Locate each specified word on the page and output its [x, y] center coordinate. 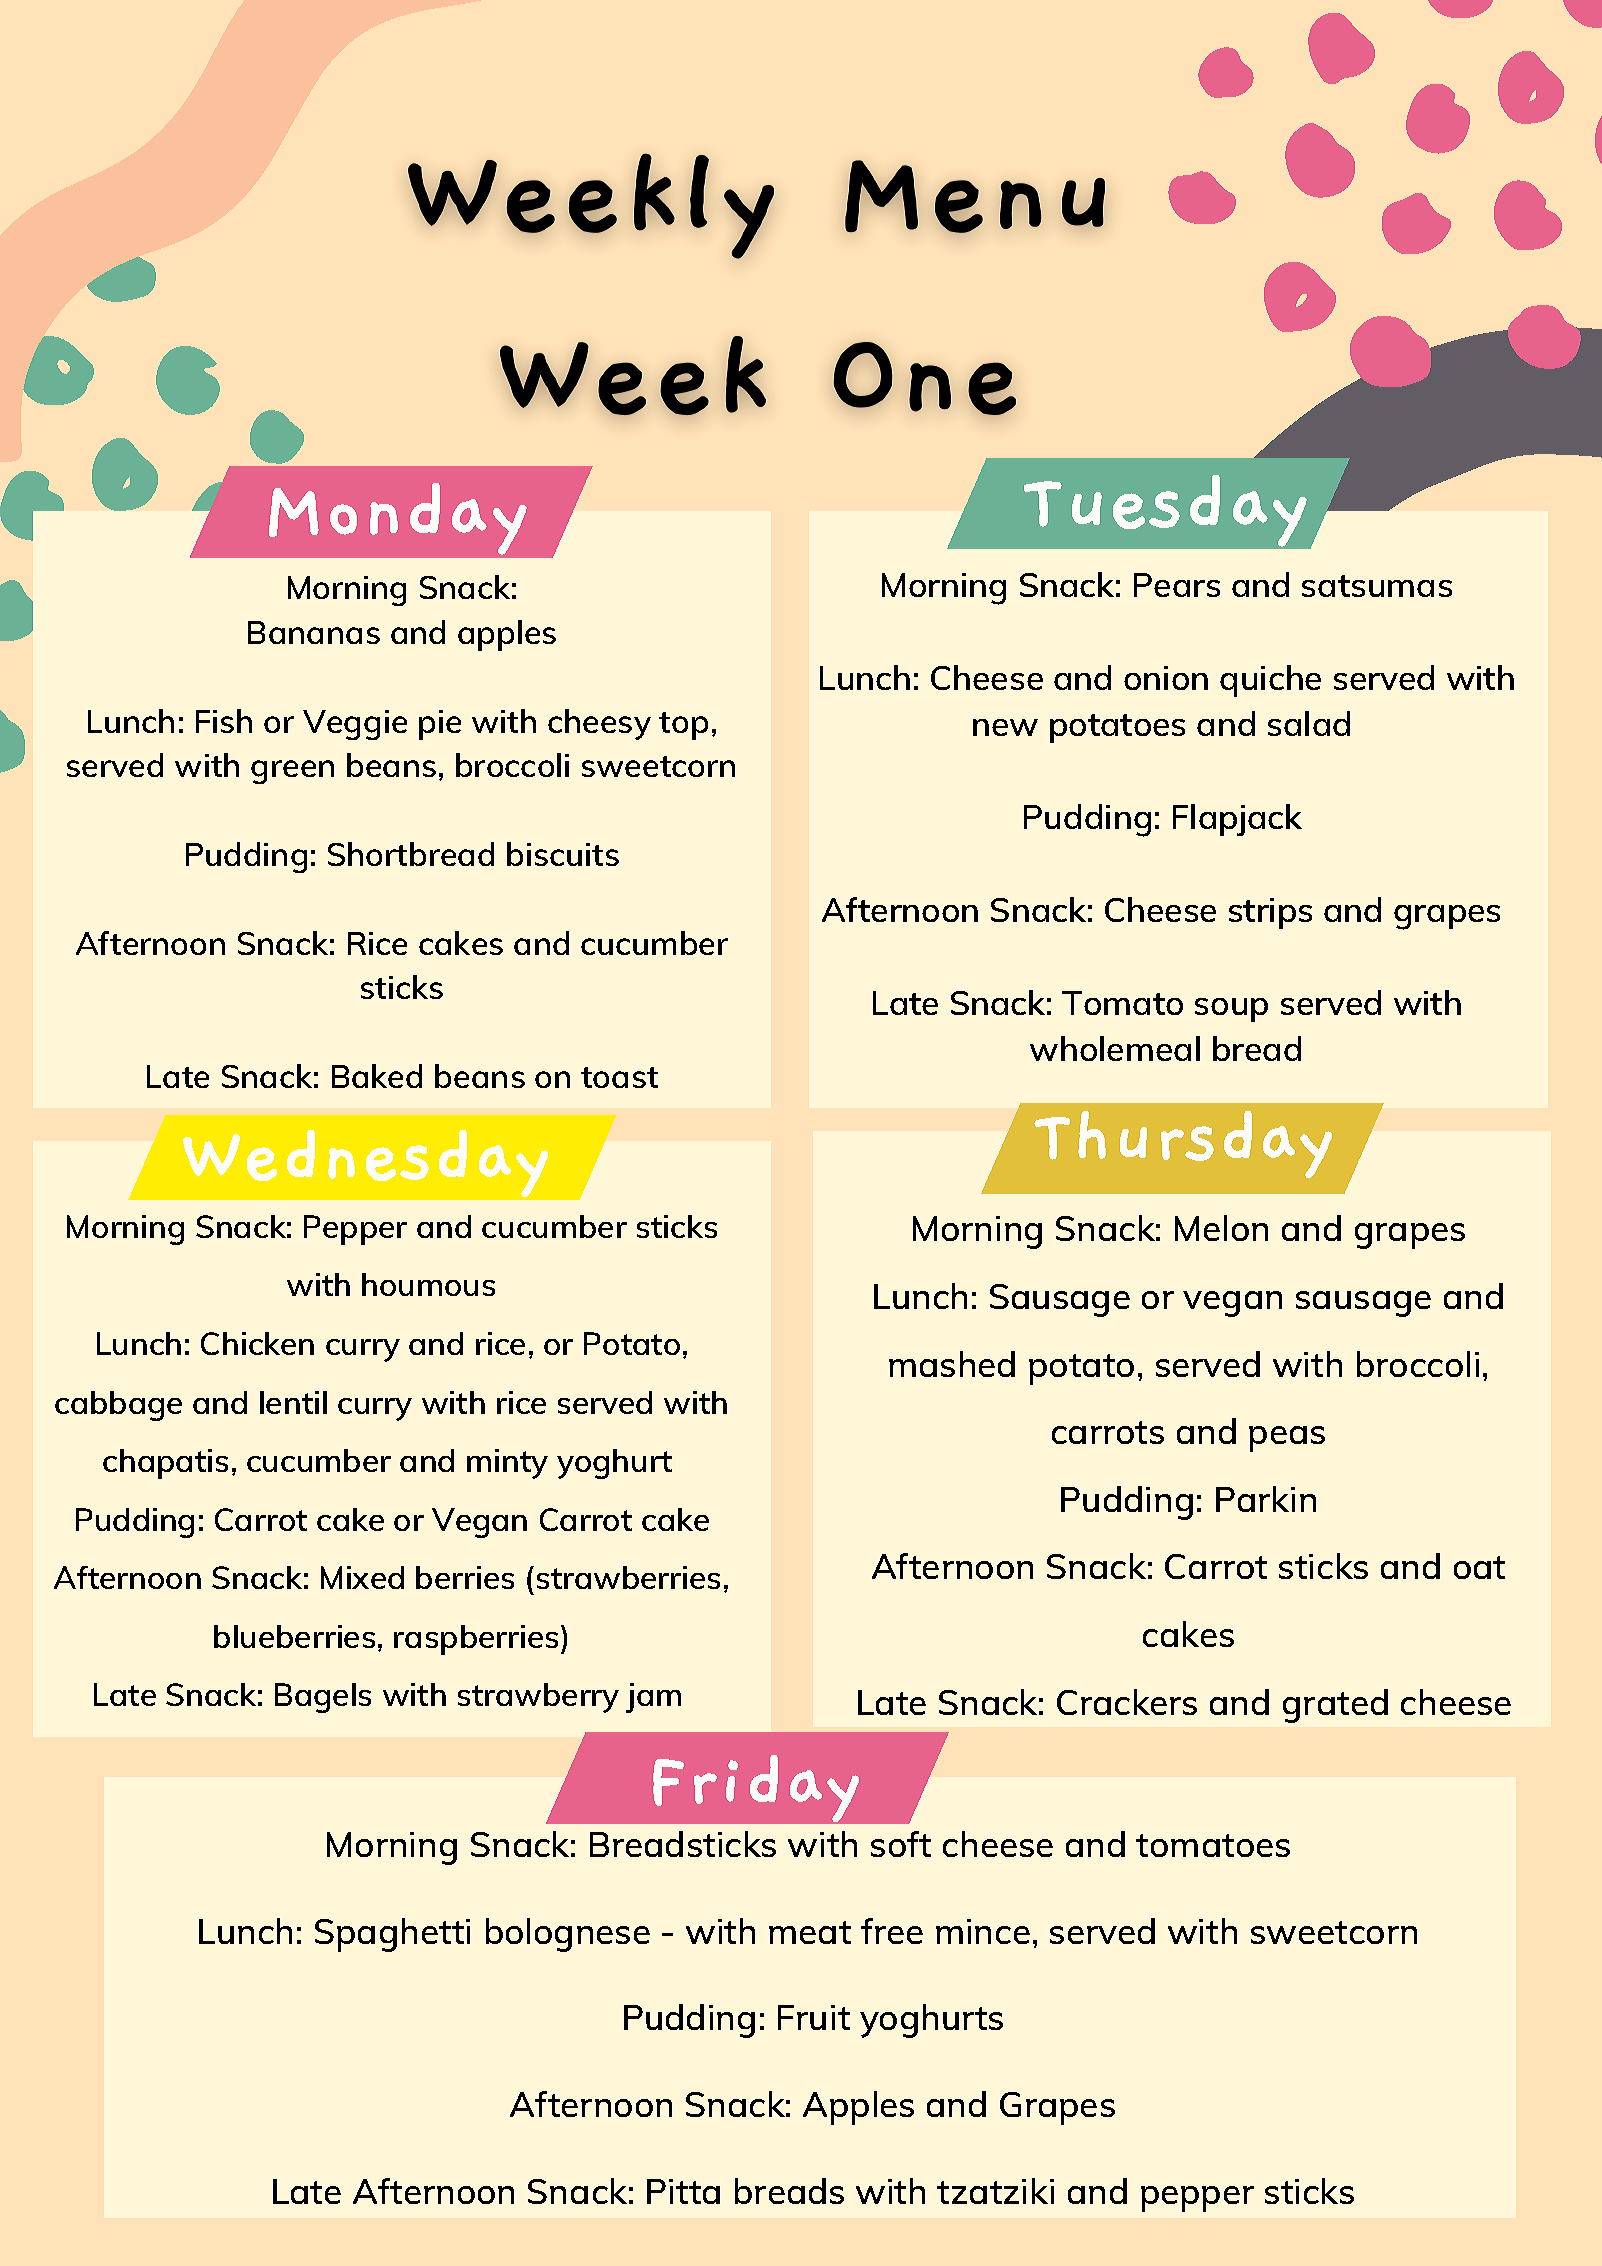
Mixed [362, 1577]
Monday [398, 519]
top [683, 726]
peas [1287, 1439]
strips [1270, 913]
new [1005, 727]
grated [1335, 1706]
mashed [952, 1364]
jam [653, 1698]
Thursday [1183, 1144]
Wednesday [365, 1163]
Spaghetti [392, 1935]
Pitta [683, 2191]
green [292, 772]
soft [901, 1844]
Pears [1177, 585]
